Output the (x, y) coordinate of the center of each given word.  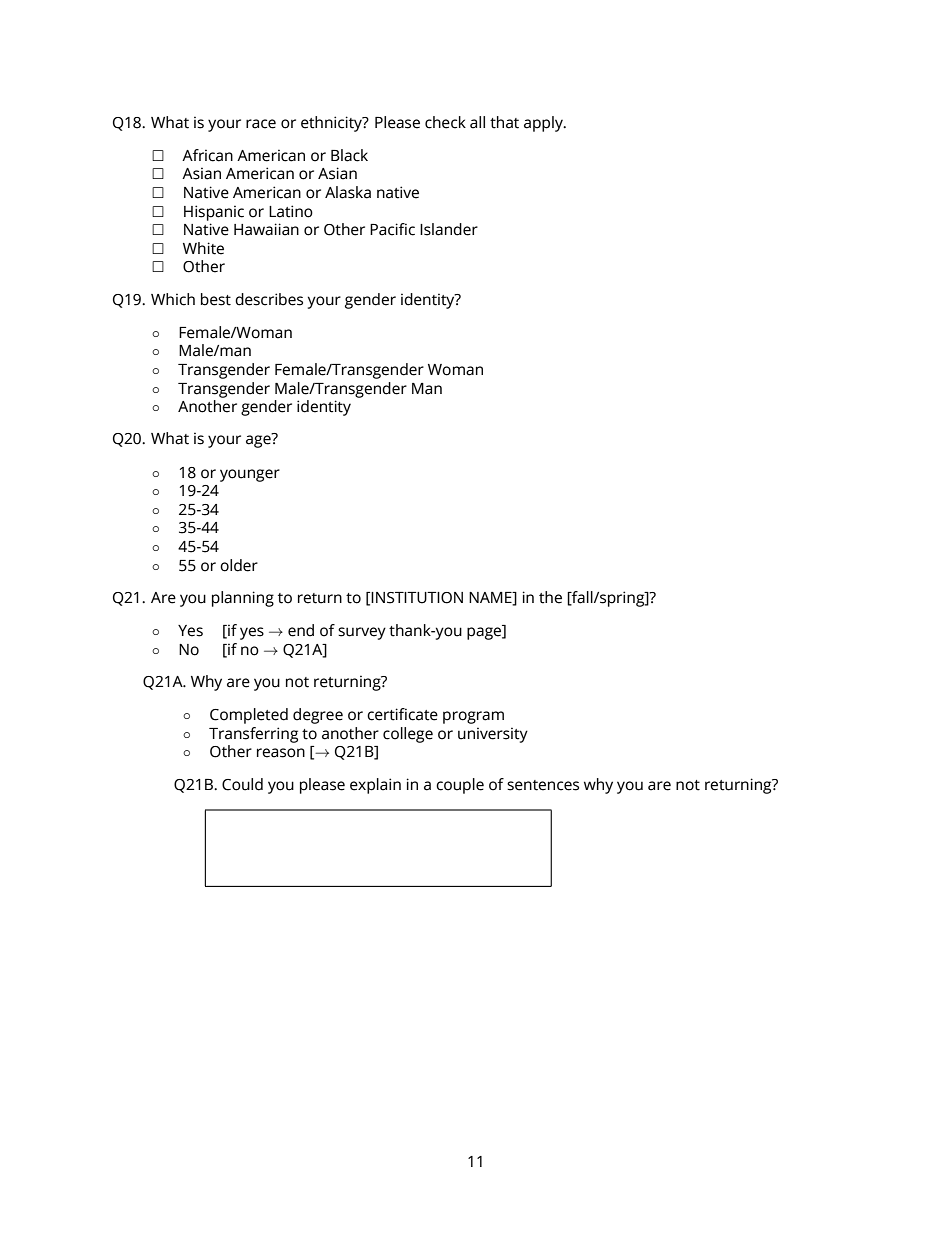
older (239, 565)
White (203, 248)
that (504, 122)
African (207, 155)
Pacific (392, 229)
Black (349, 155)
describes (269, 299)
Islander (449, 229)
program (473, 717)
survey (362, 633)
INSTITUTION (417, 598)
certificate (402, 714)
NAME (491, 598)
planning (243, 599)
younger (250, 475)
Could (242, 784)
